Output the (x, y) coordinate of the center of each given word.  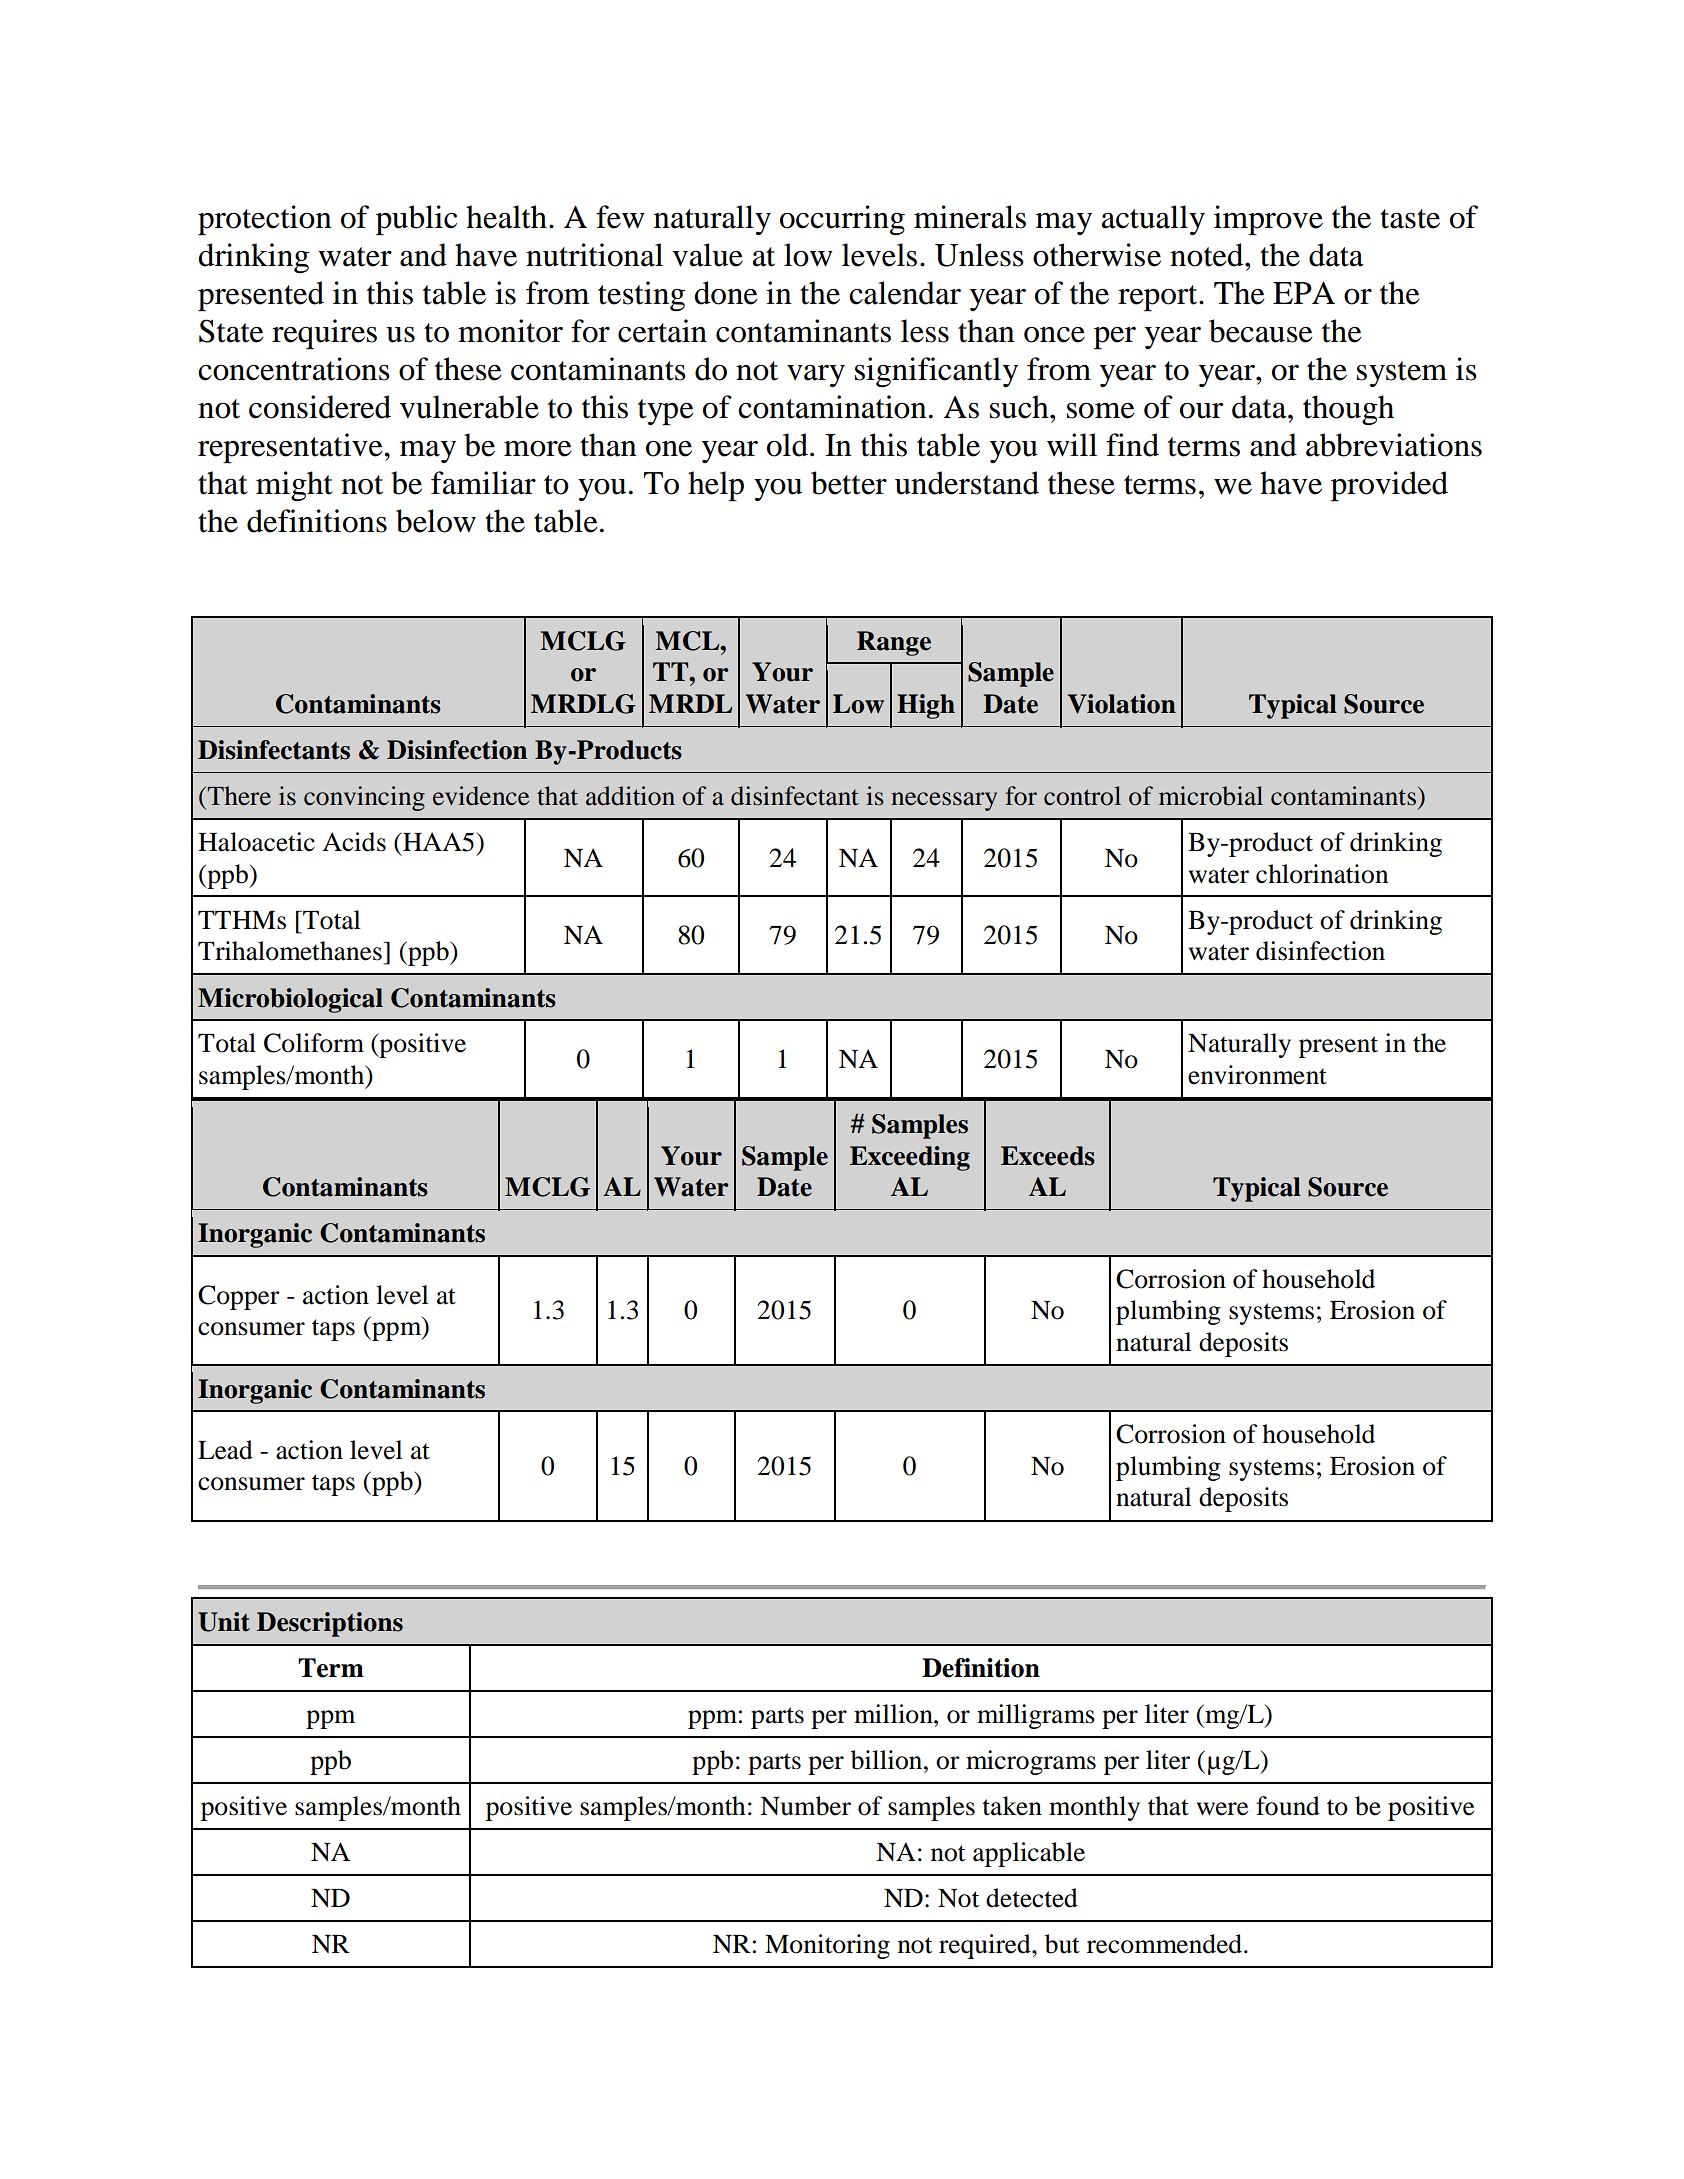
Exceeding (910, 1158)
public (416, 220)
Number (805, 1806)
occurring (842, 220)
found (1288, 1806)
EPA (1304, 293)
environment (1257, 1075)
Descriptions (330, 1624)
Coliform (314, 1043)
